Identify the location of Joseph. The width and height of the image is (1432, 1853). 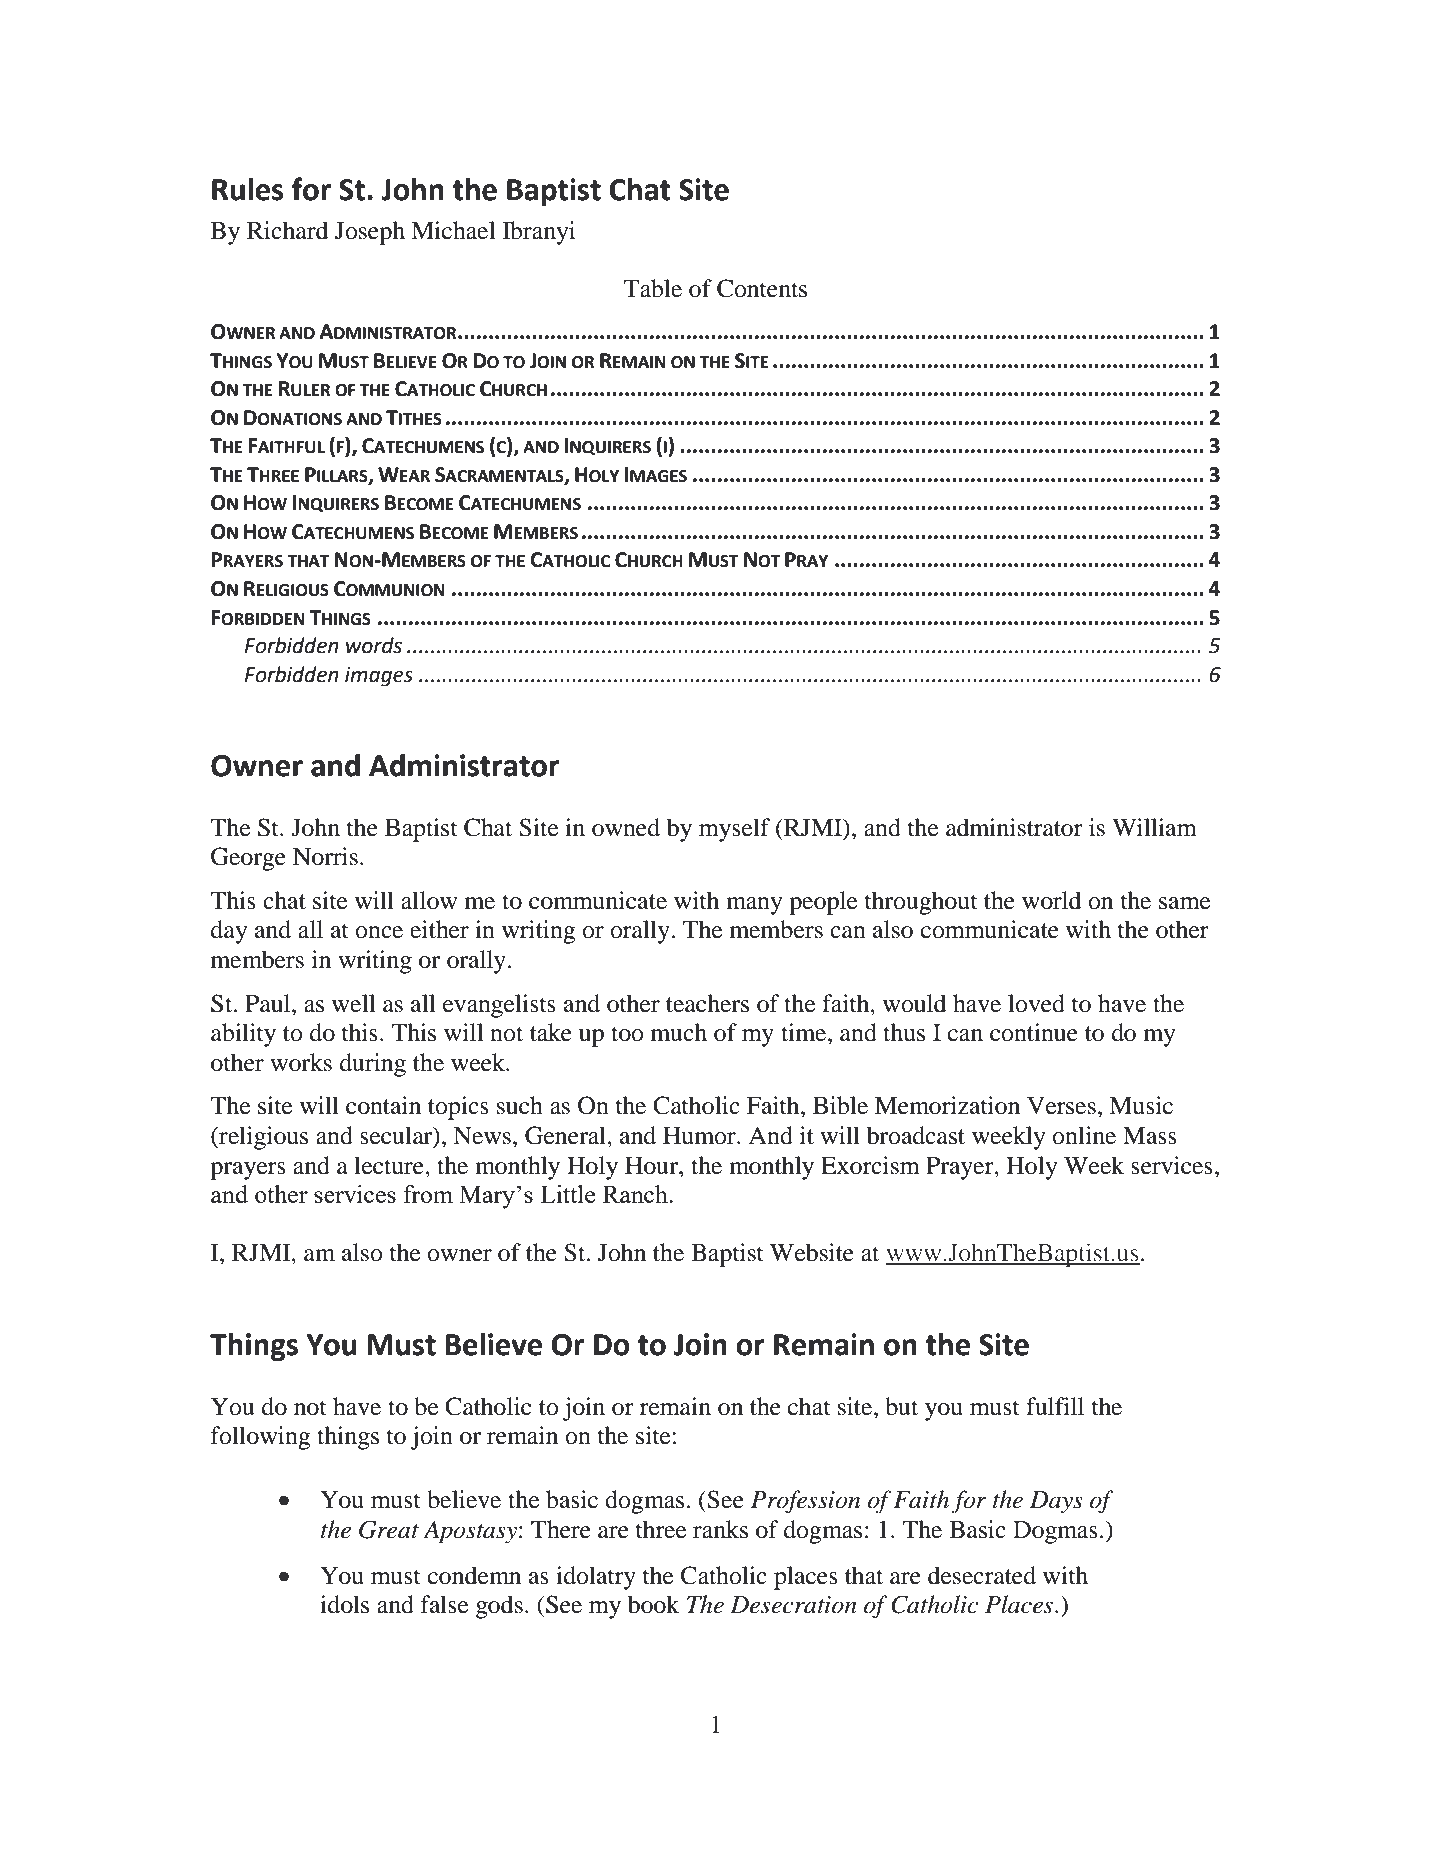
(370, 233).
